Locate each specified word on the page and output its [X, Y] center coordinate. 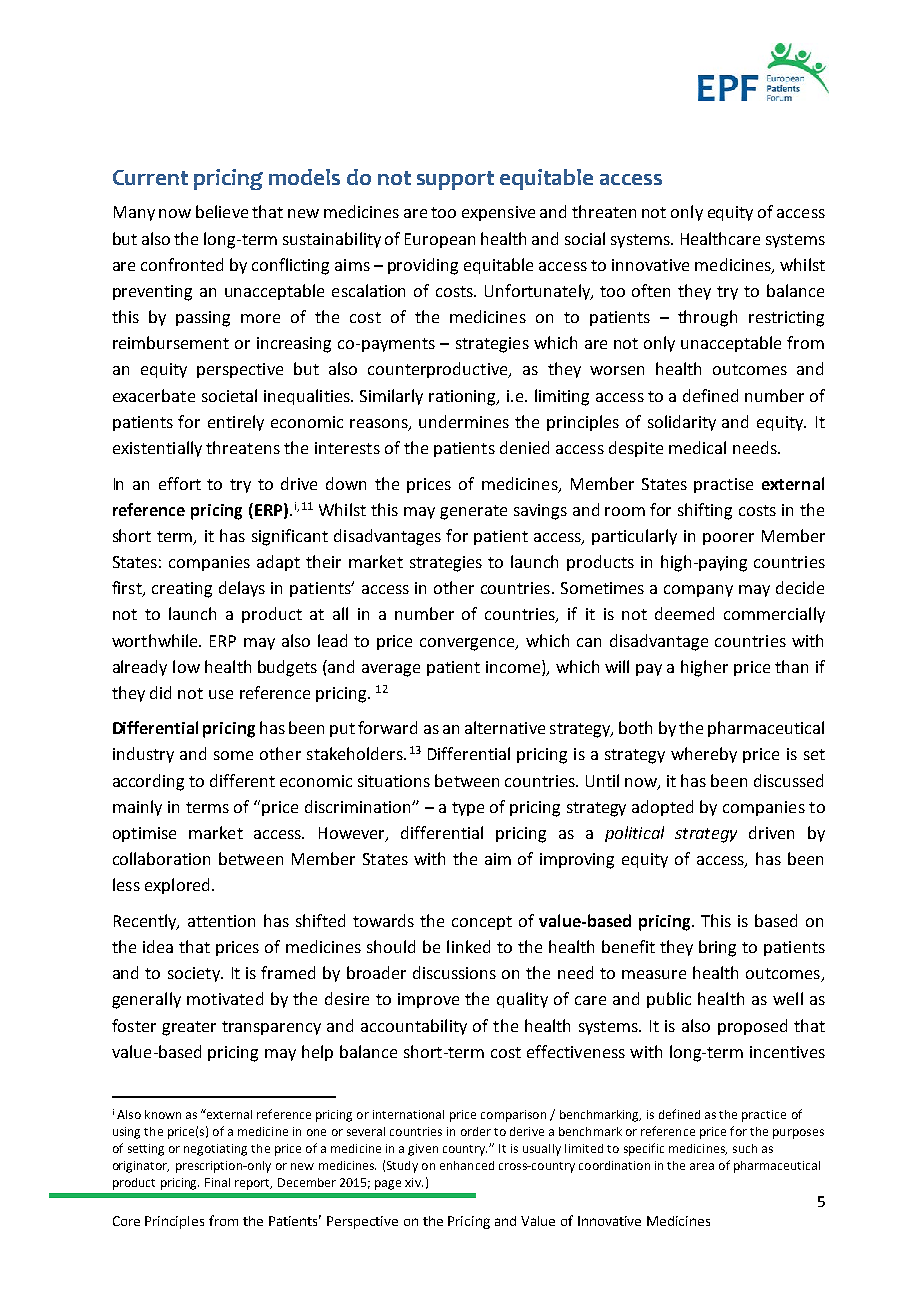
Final [217, 1182]
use [221, 694]
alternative [505, 727]
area [702, 1166]
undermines [464, 421]
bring [717, 948]
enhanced [467, 1165]
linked [468, 946]
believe [222, 211]
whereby [704, 755]
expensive [498, 213]
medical [697, 447]
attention [221, 921]
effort [180, 483]
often [651, 290]
